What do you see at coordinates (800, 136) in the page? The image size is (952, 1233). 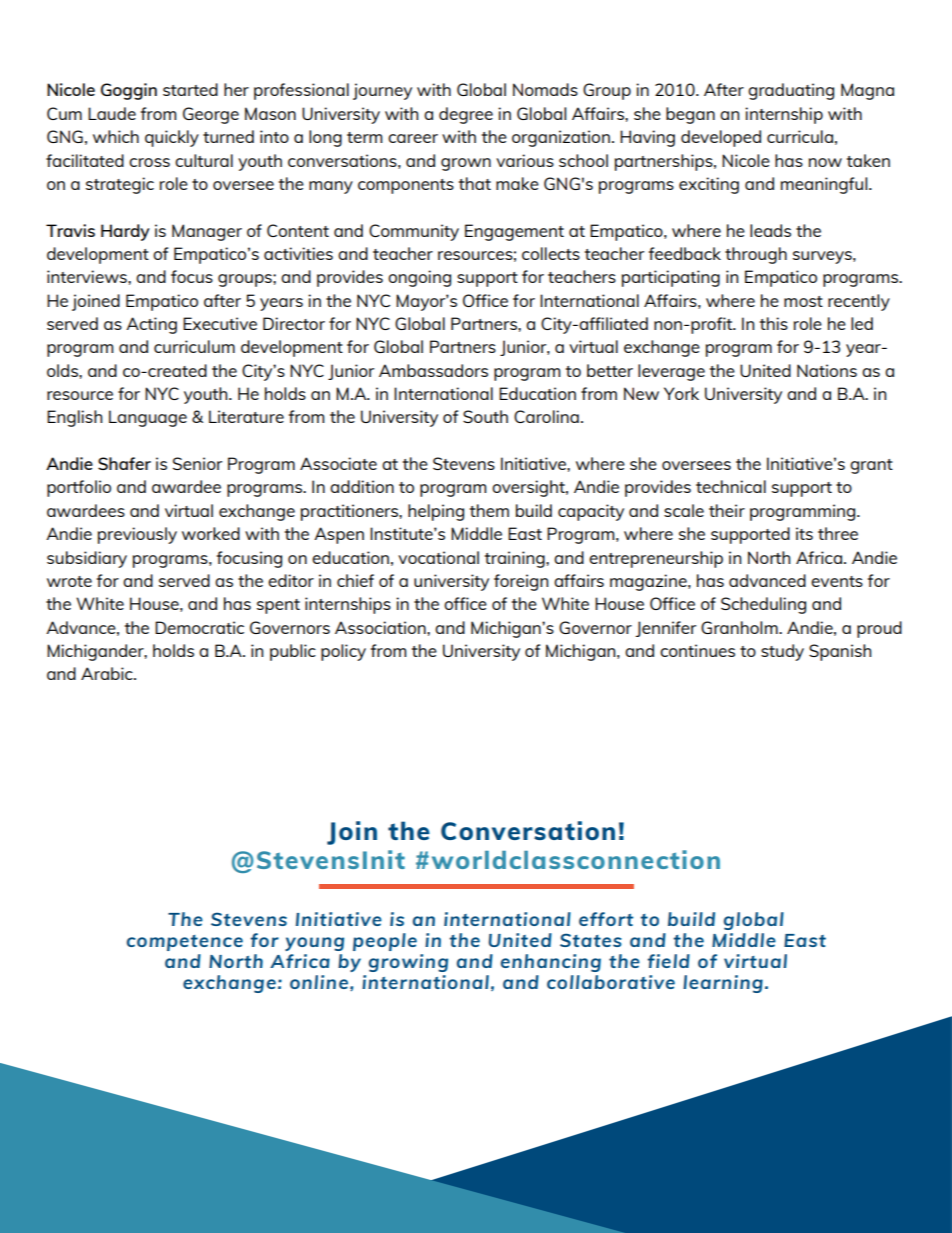 I see `curricula` at bounding box center [800, 136].
